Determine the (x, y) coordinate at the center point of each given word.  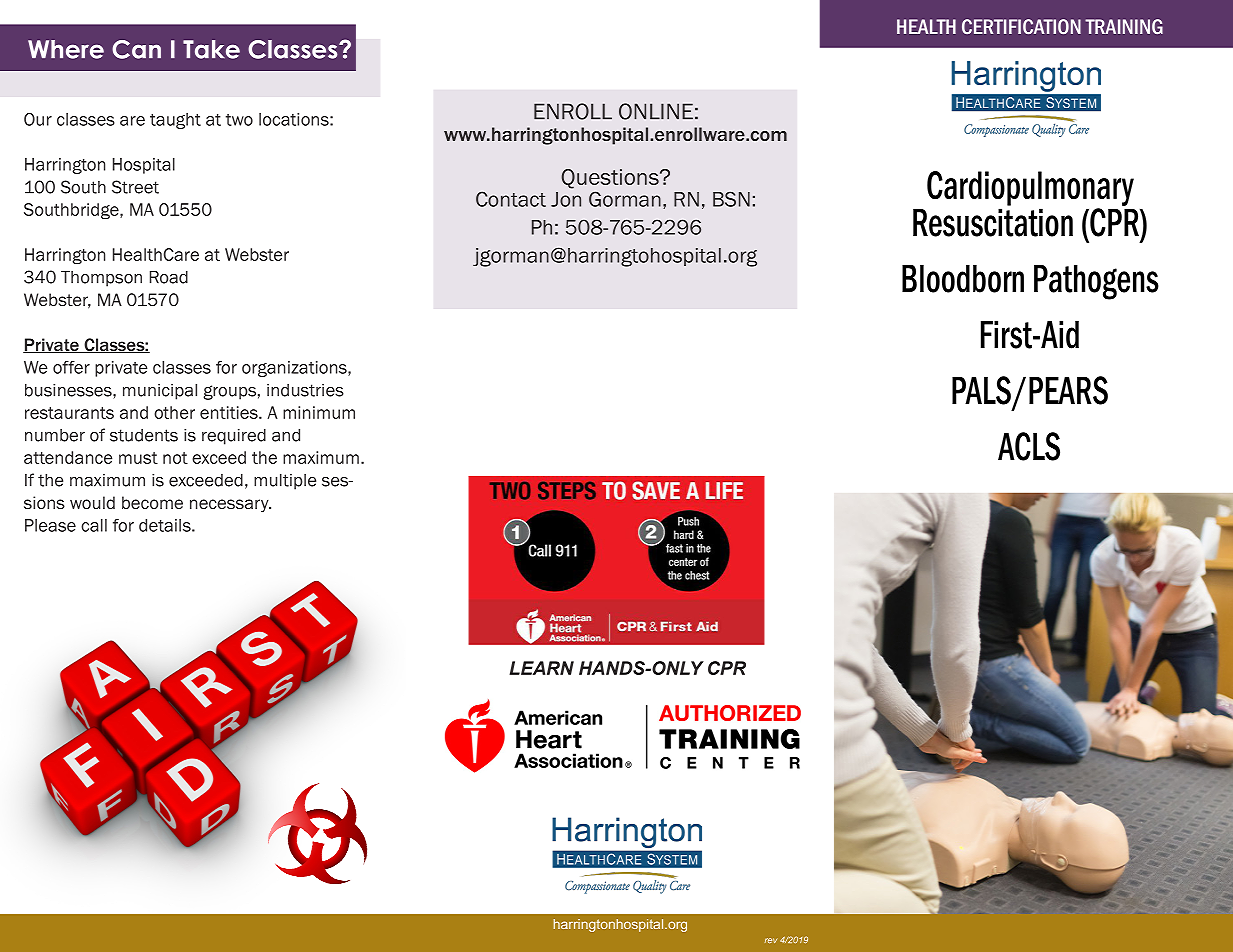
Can (136, 49)
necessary (230, 506)
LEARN (541, 668)
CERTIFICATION (1021, 26)
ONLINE (656, 111)
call (94, 525)
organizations (295, 369)
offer (71, 367)
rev (771, 940)
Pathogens (1096, 282)
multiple (285, 482)
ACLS (1029, 446)
